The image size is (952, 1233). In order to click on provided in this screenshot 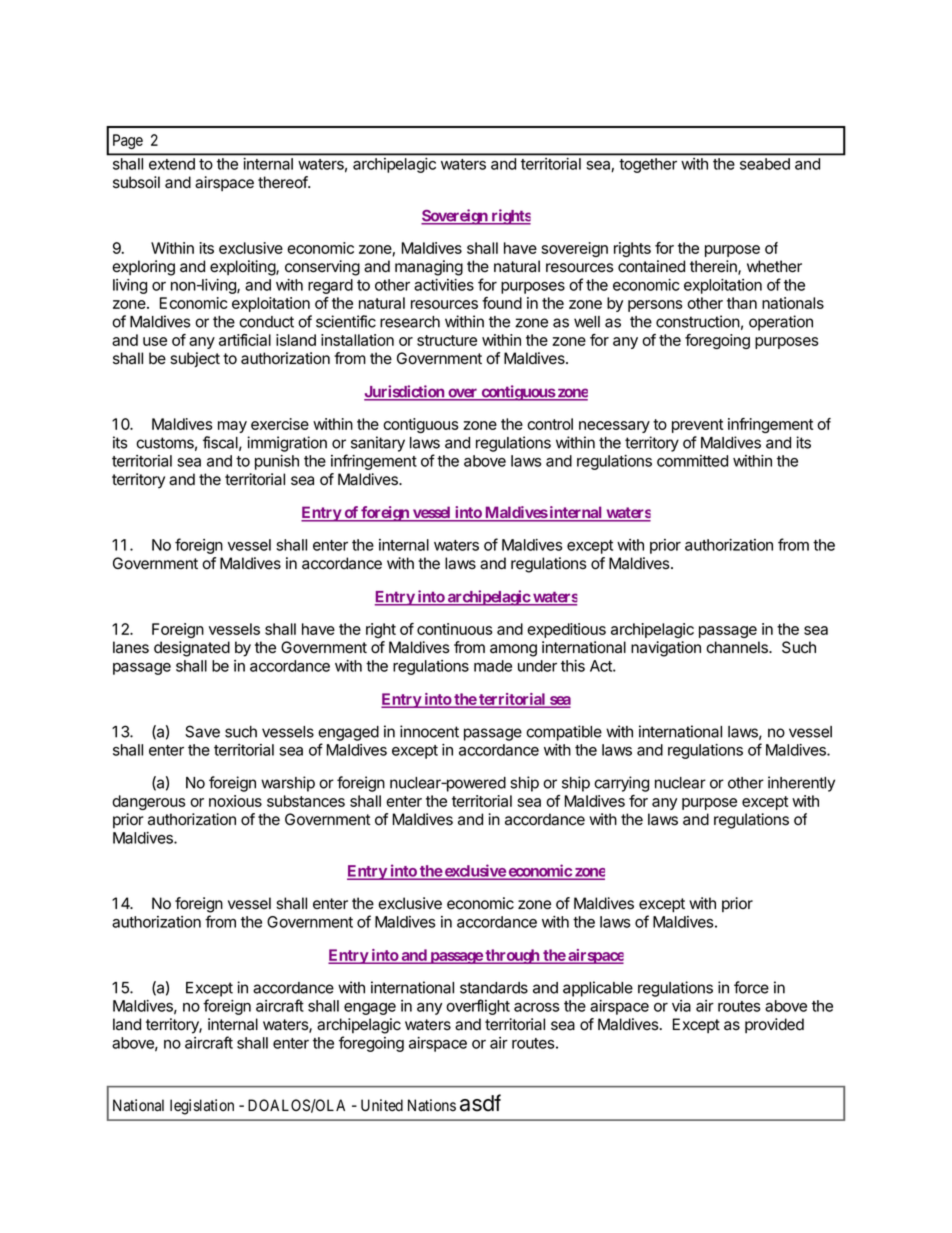, I will do `click(774, 1025)`.
